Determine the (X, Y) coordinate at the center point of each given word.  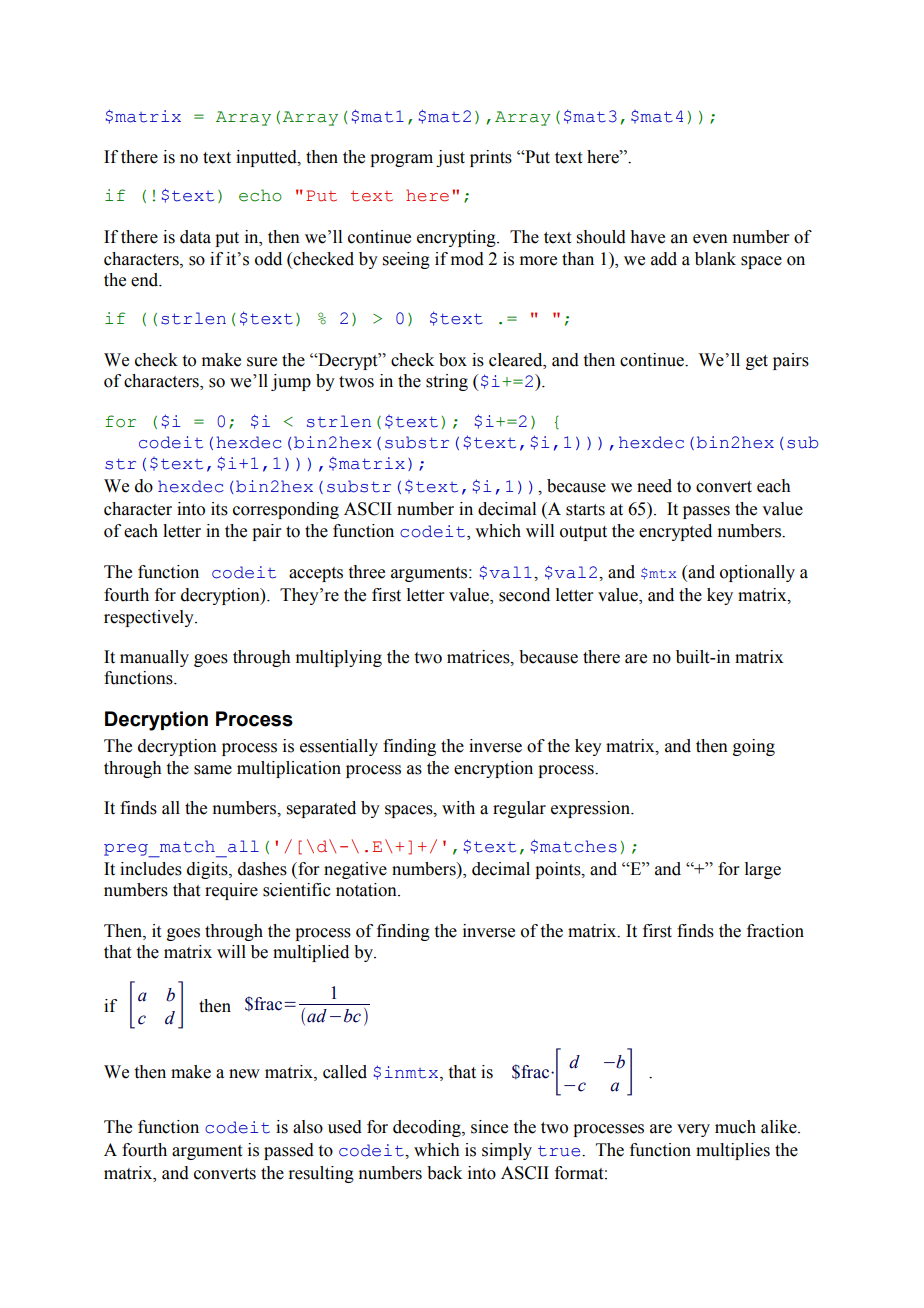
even (710, 239)
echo (260, 195)
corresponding (286, 510)
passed (289, 1151)
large (763, 870)
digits (208, 870)
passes (706, 512)
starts (585, 510)
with (458, 808)
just (450, 158)
